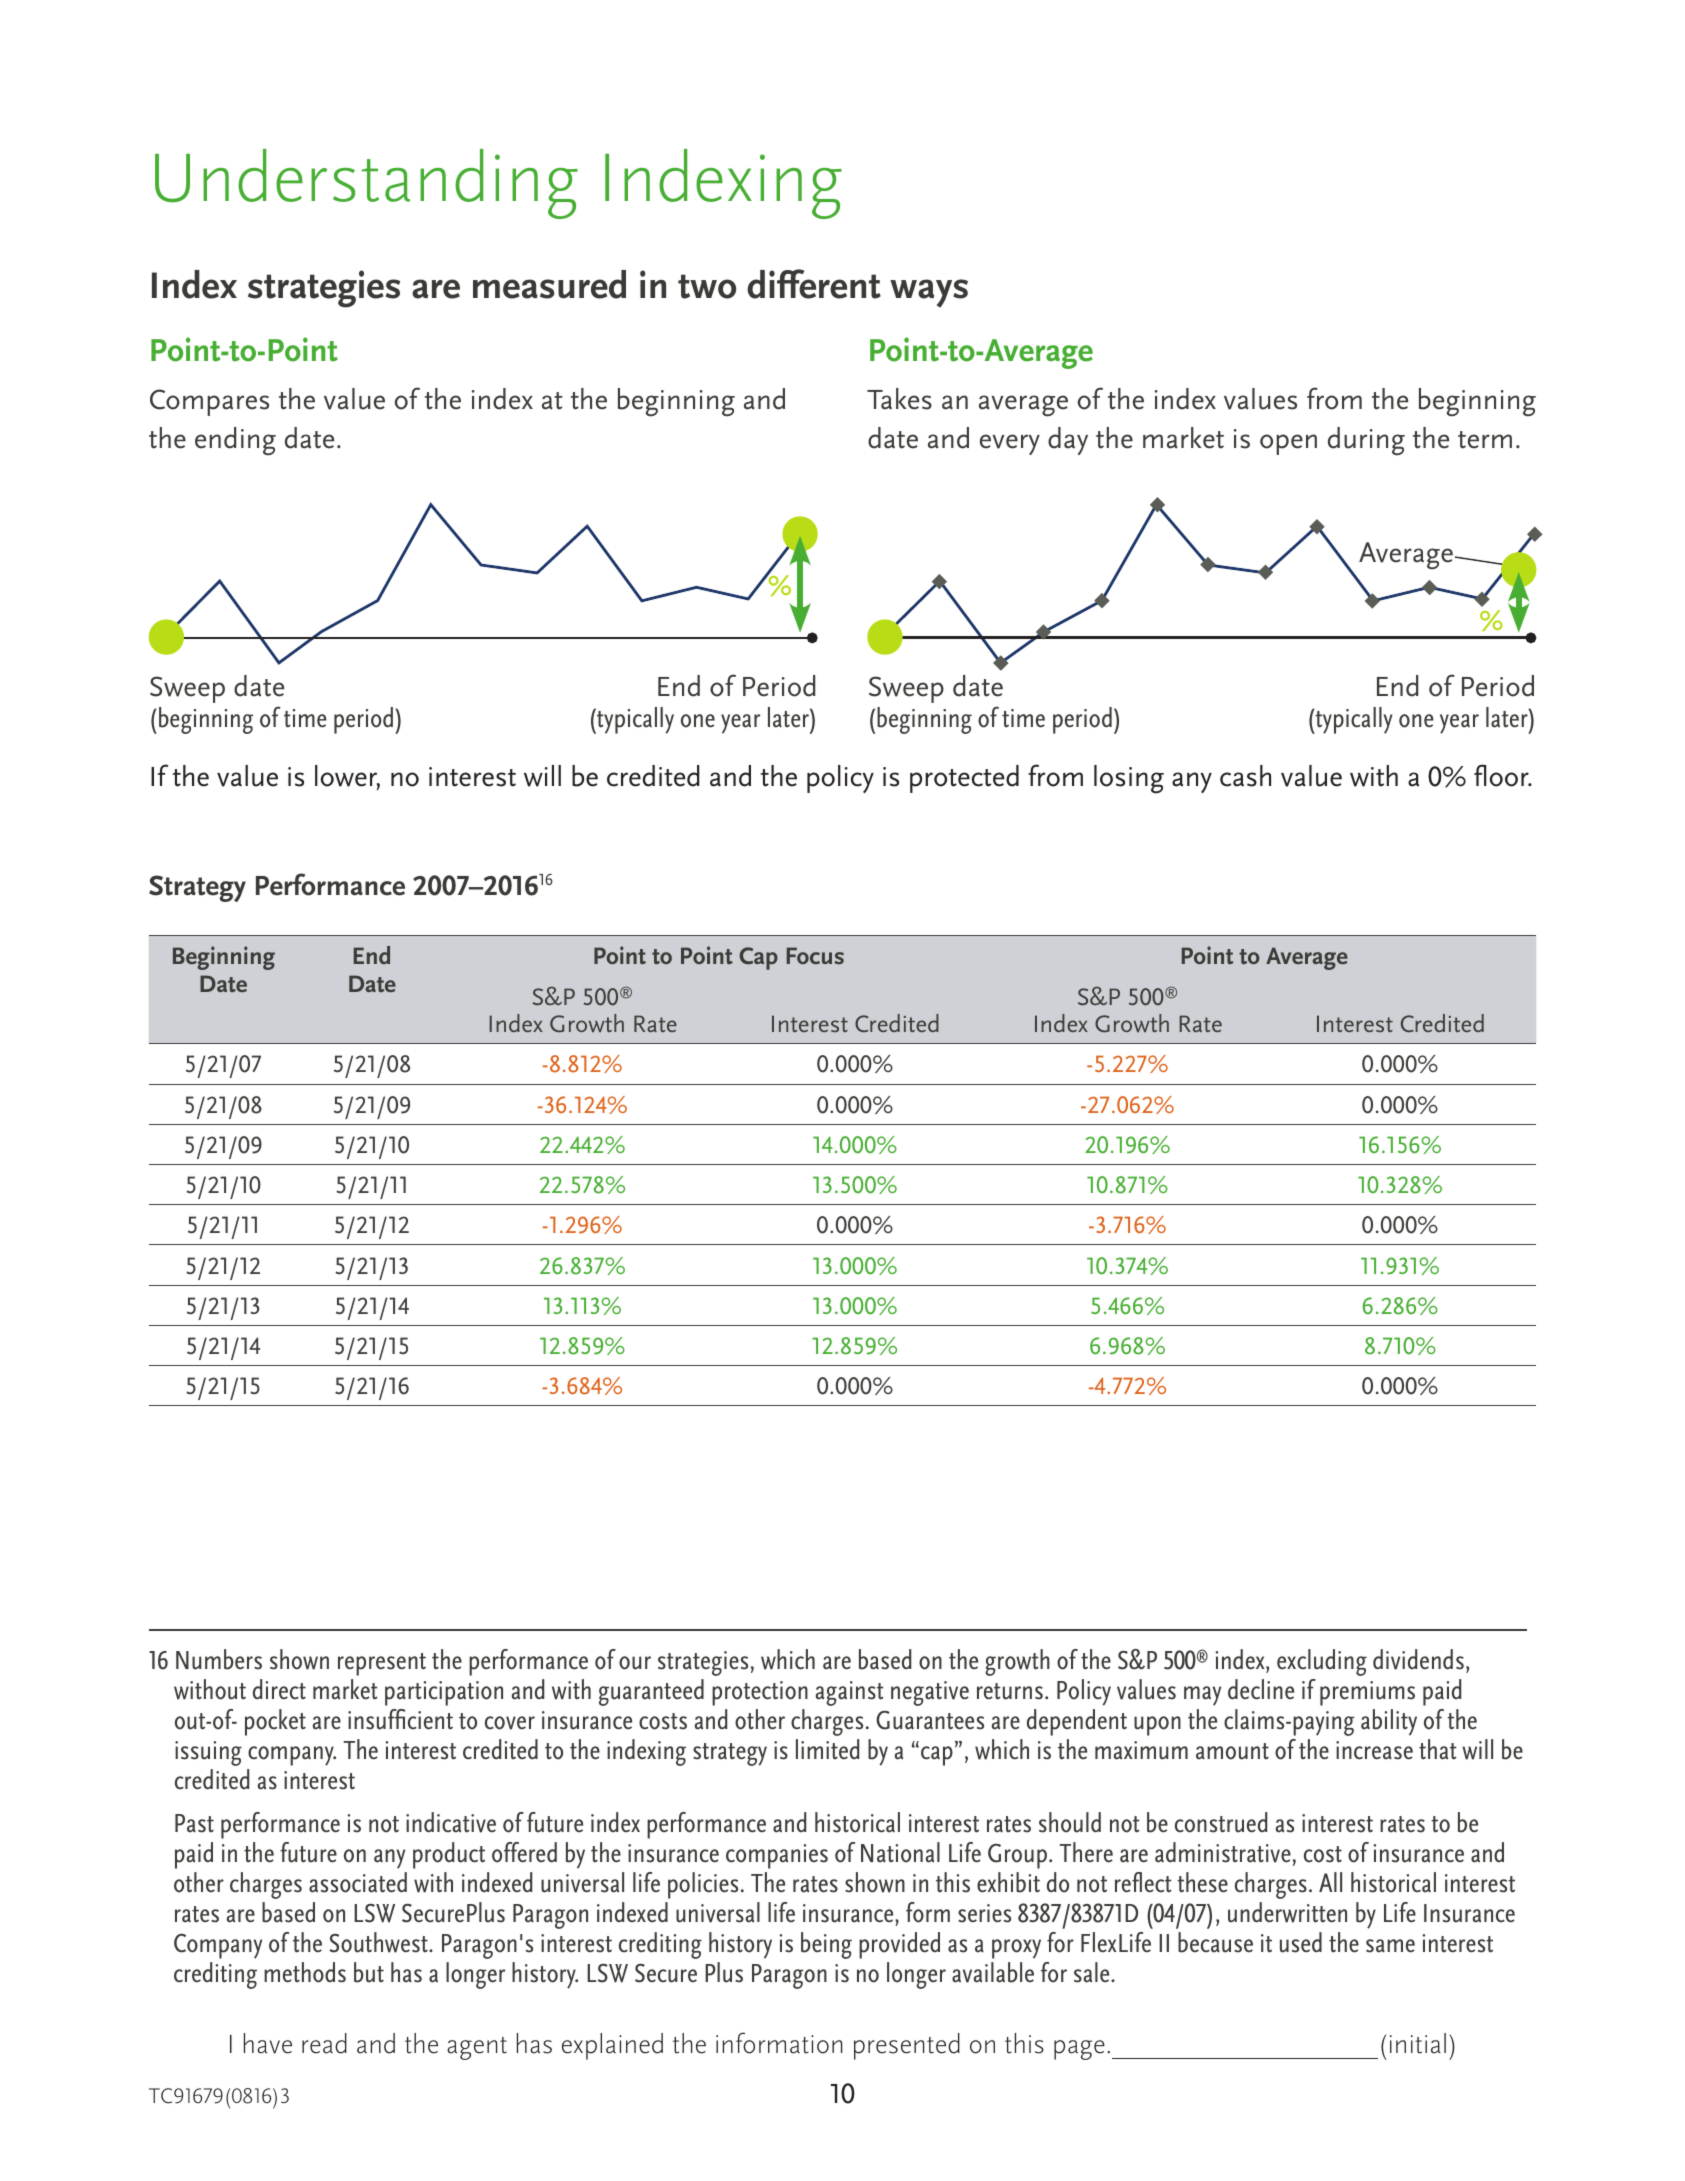 The height and width of the screenshot is (2181, 1685). I want to click on protected, so click(964, 779).
